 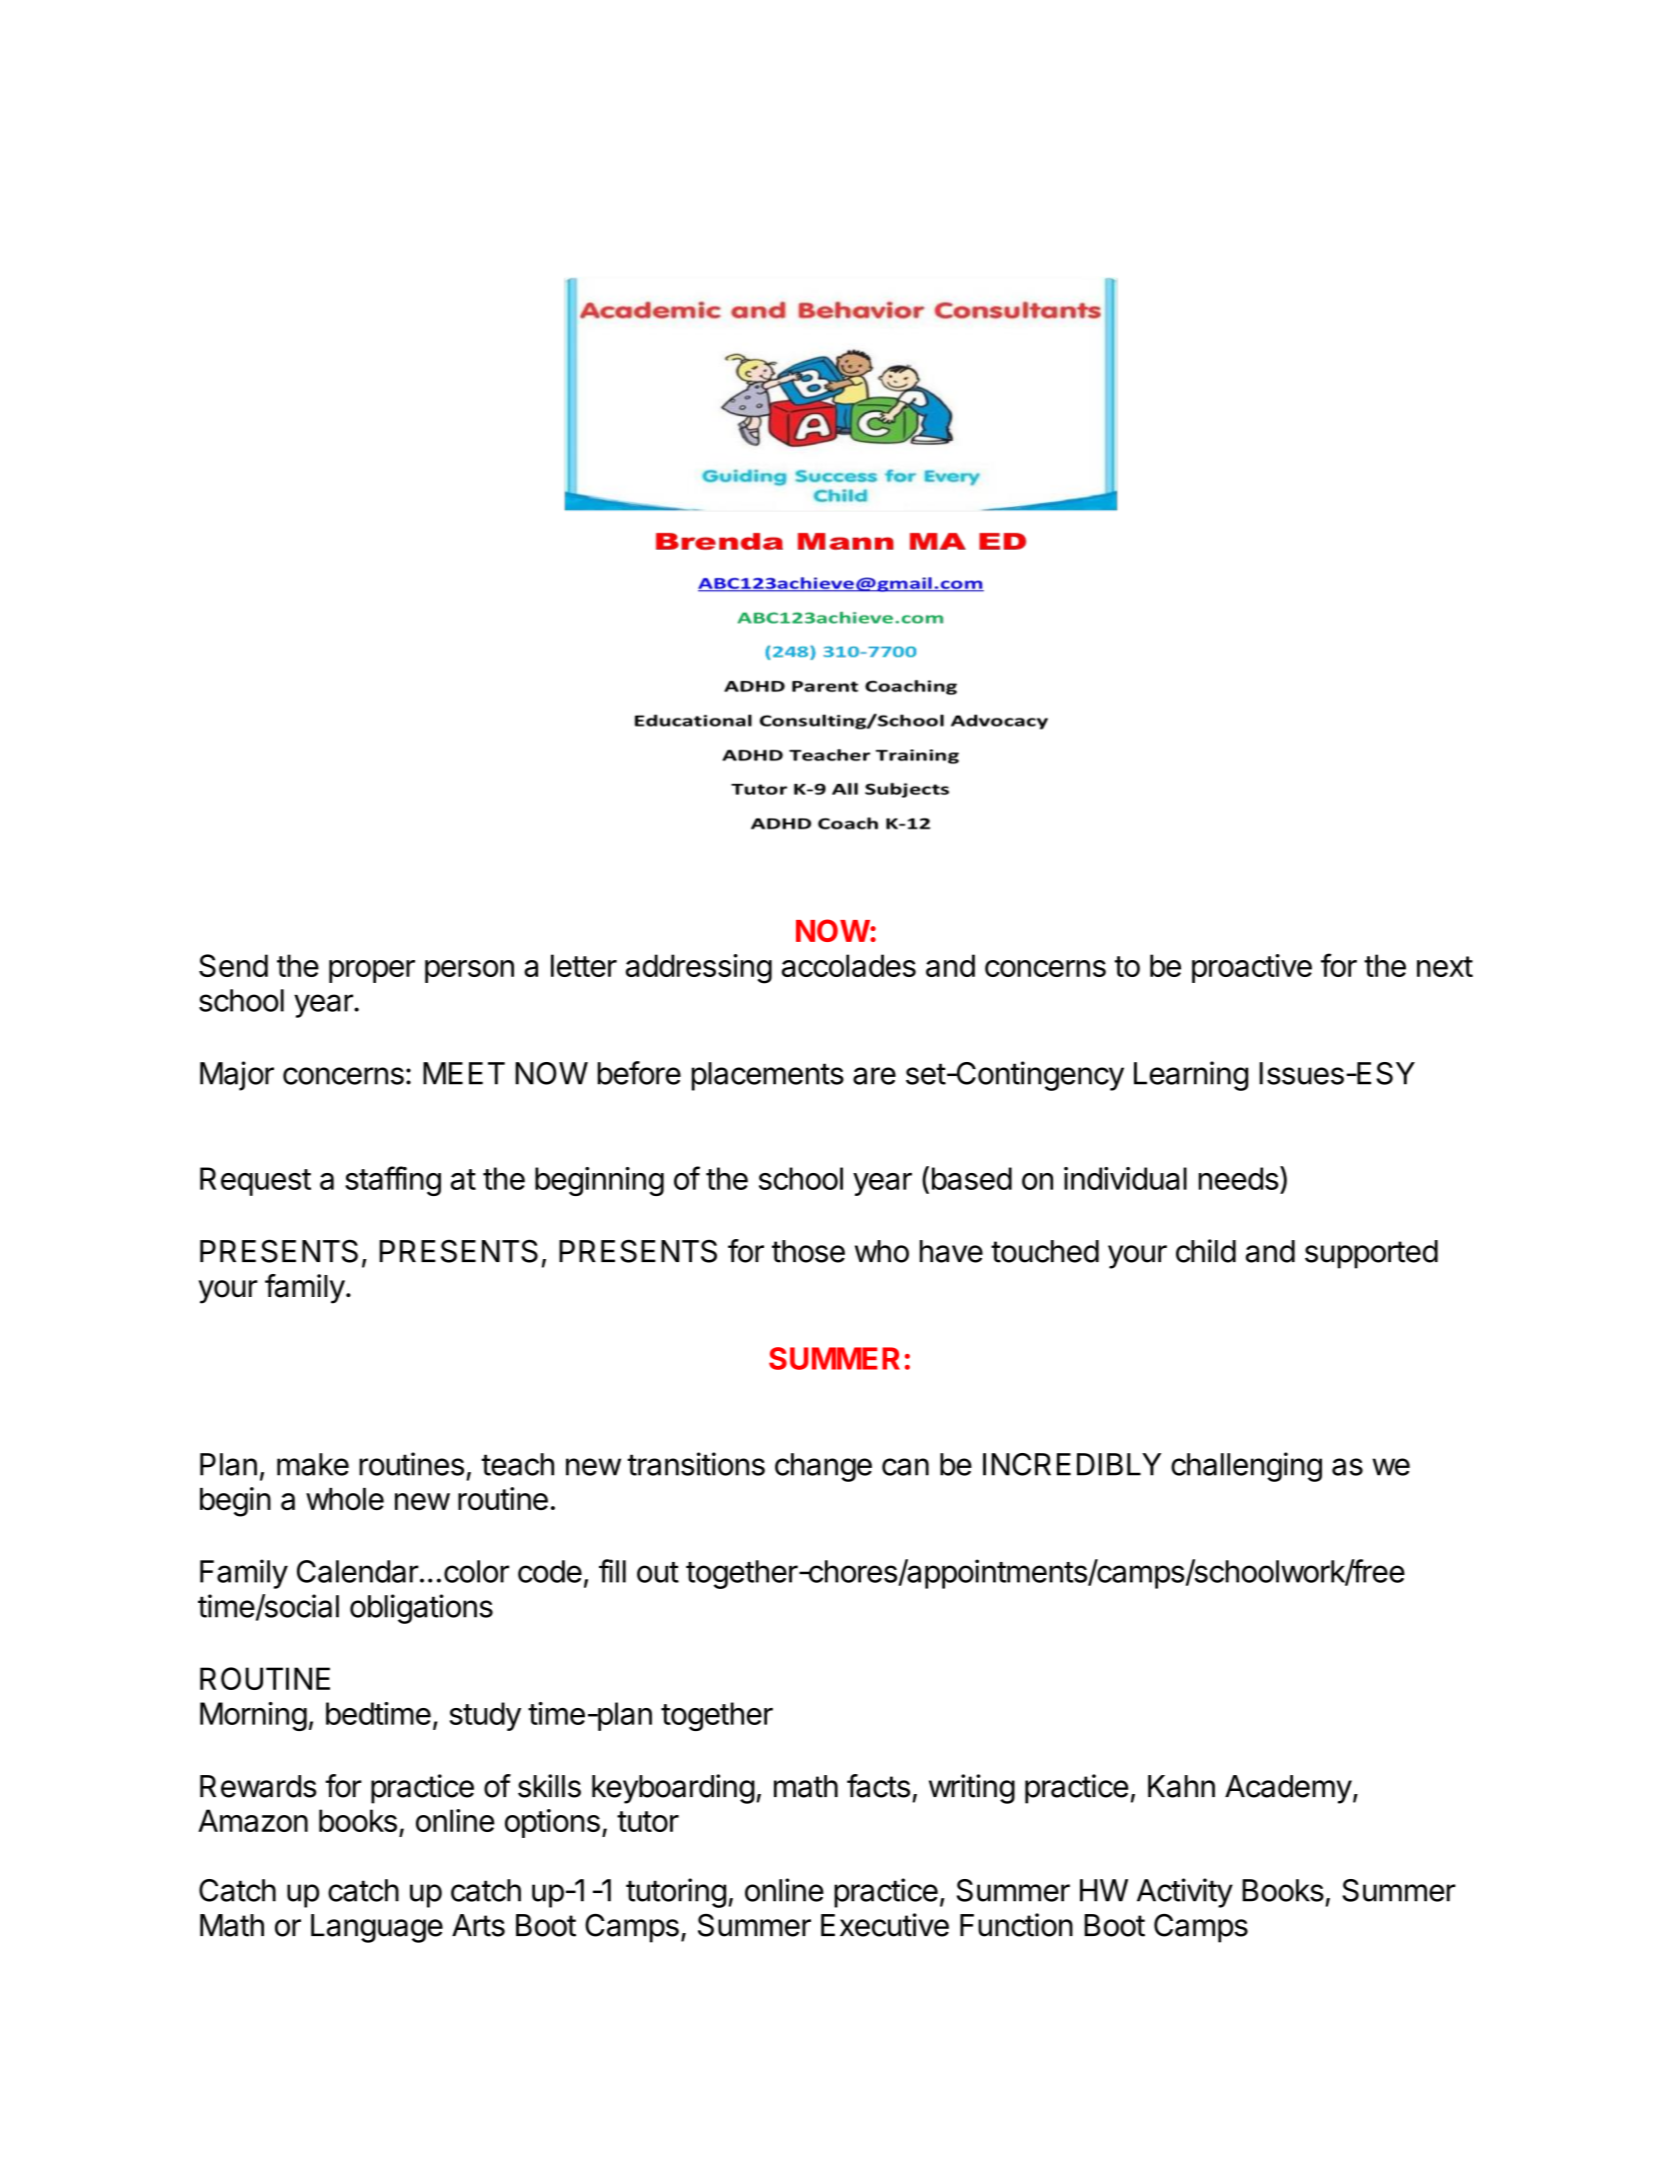 What do you see at coordinates (372, 971) in the image?
I see `proper` at bounding box center [372, 971].
